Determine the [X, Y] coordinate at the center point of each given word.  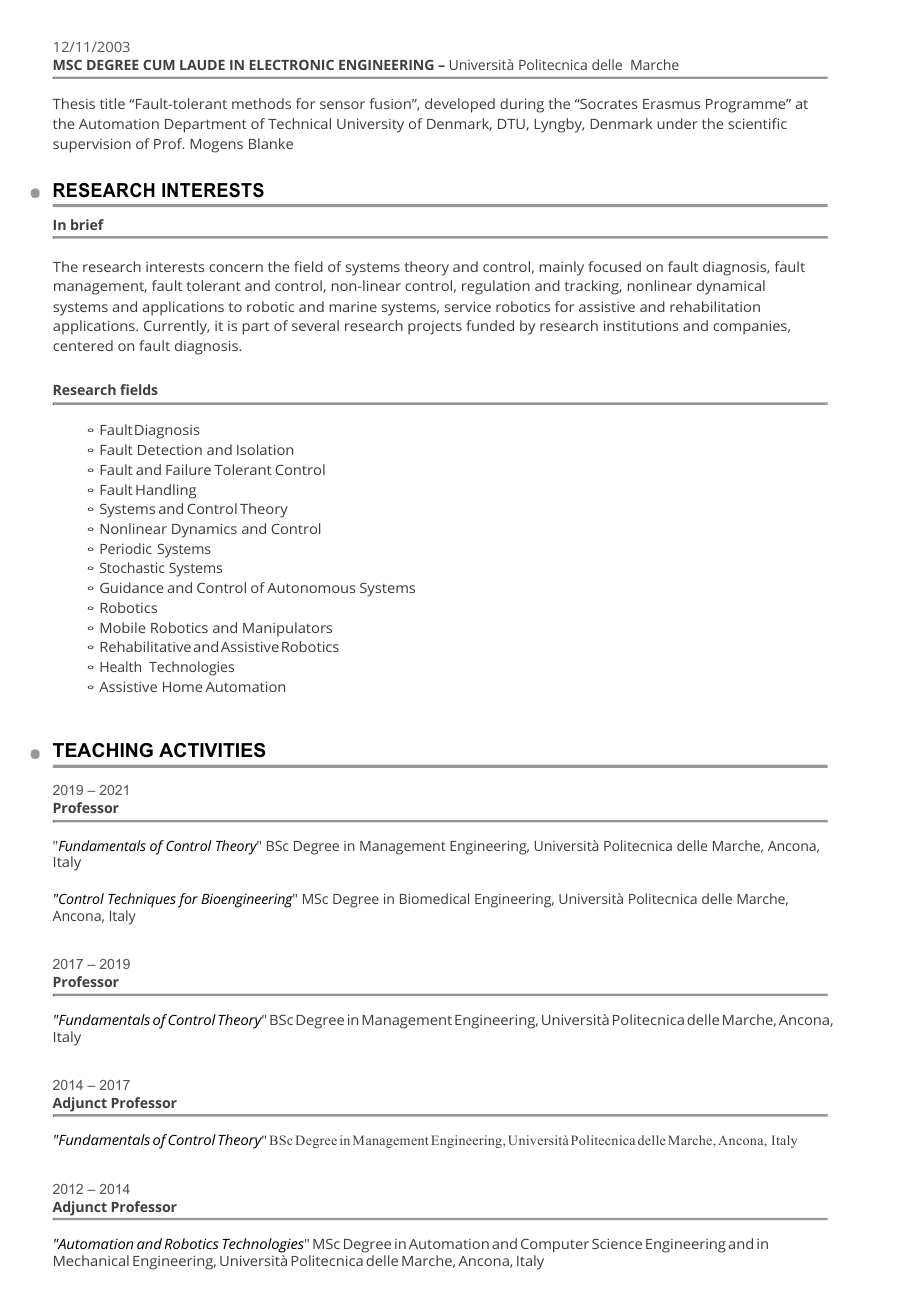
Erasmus [671, 104]
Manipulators [287, 629]
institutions [641, 325]
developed [460, 105]
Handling [166, 491]
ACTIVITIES [212, 750]
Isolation [265, 449]
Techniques [142, 902]
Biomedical [434, 898]
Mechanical [91, 1260]
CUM [159, 65]
